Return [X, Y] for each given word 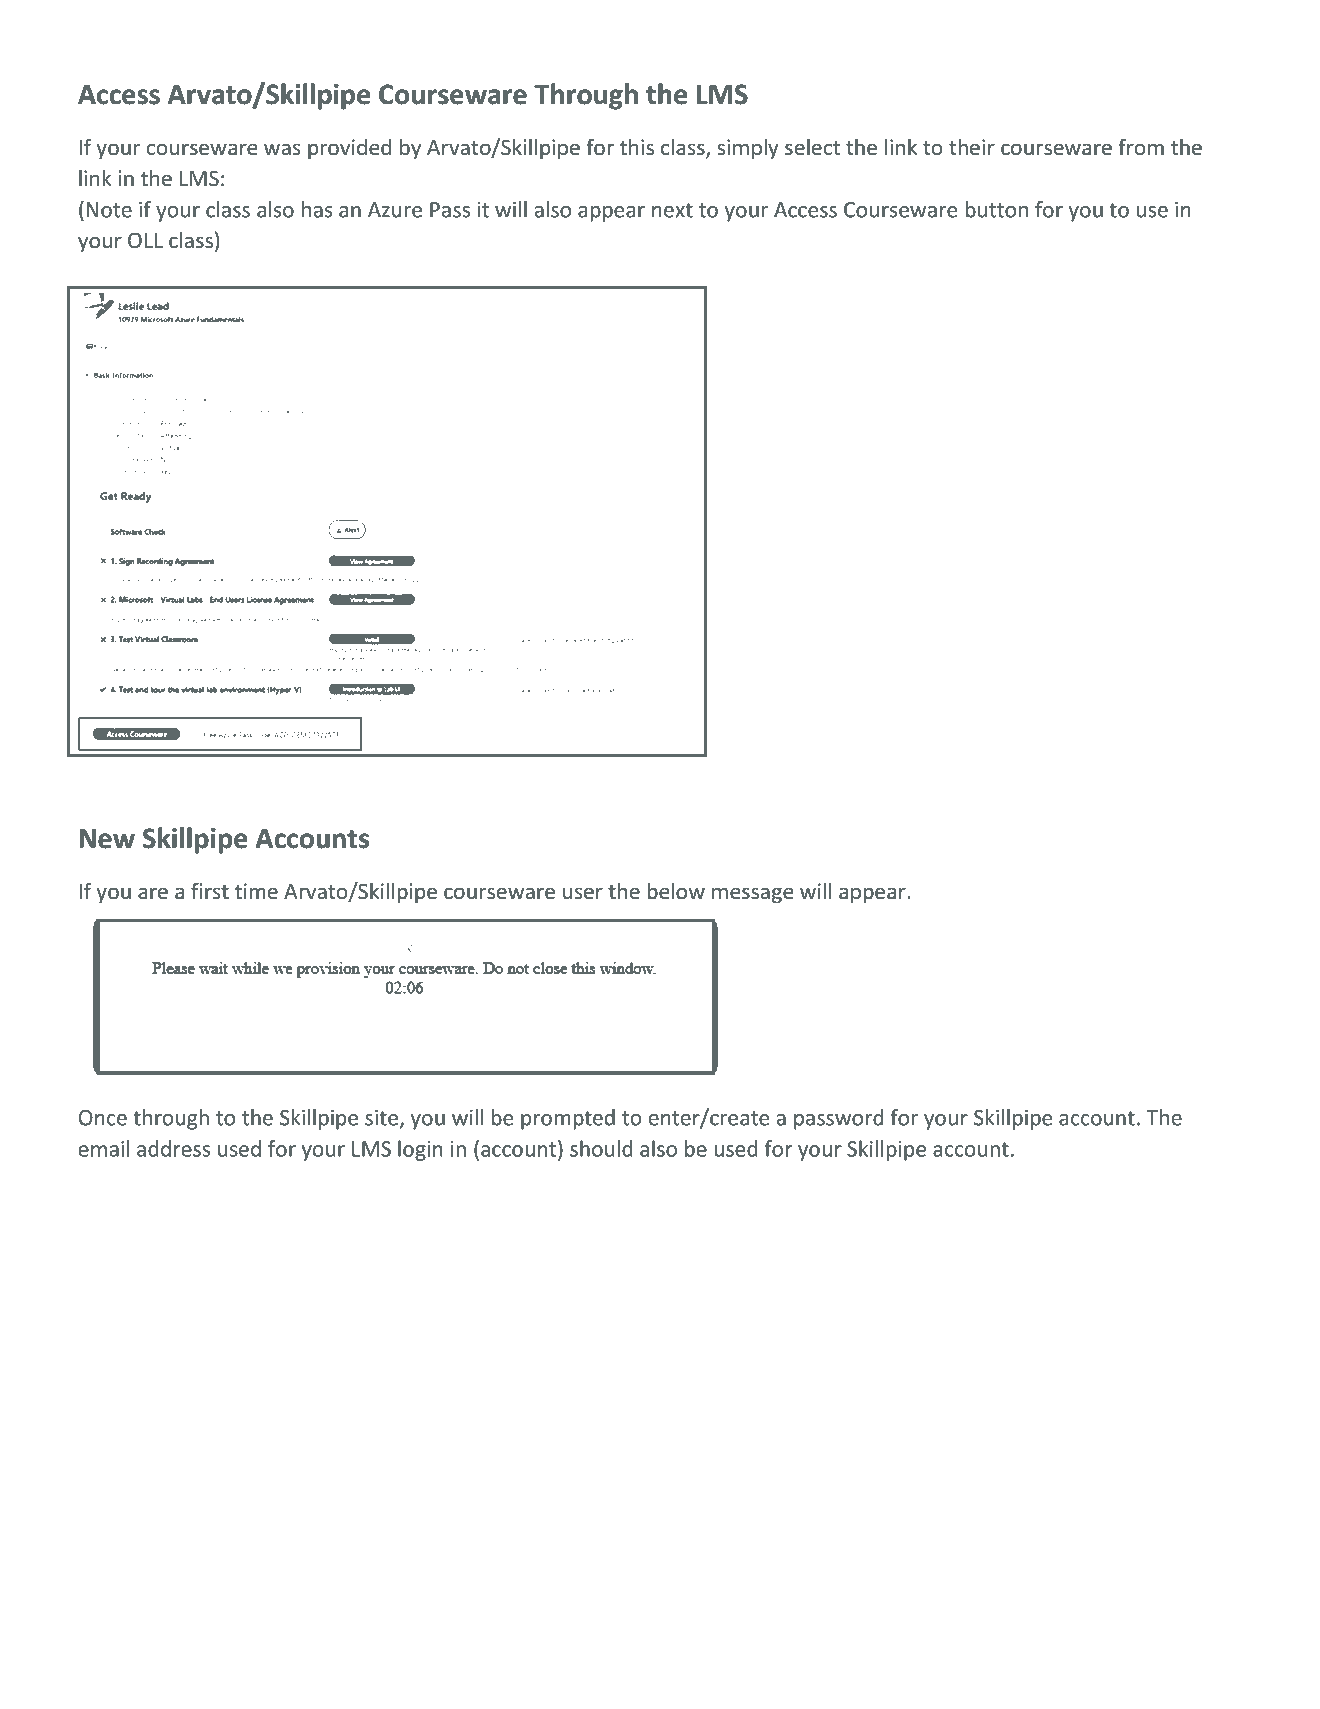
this [637, 147]
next [672, 210]
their [972, 147]
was [282, 149]
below [676, 891]
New [107, 839]
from [1141, 146]
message [752, 895]
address [173, 1148]
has [317, 209]
